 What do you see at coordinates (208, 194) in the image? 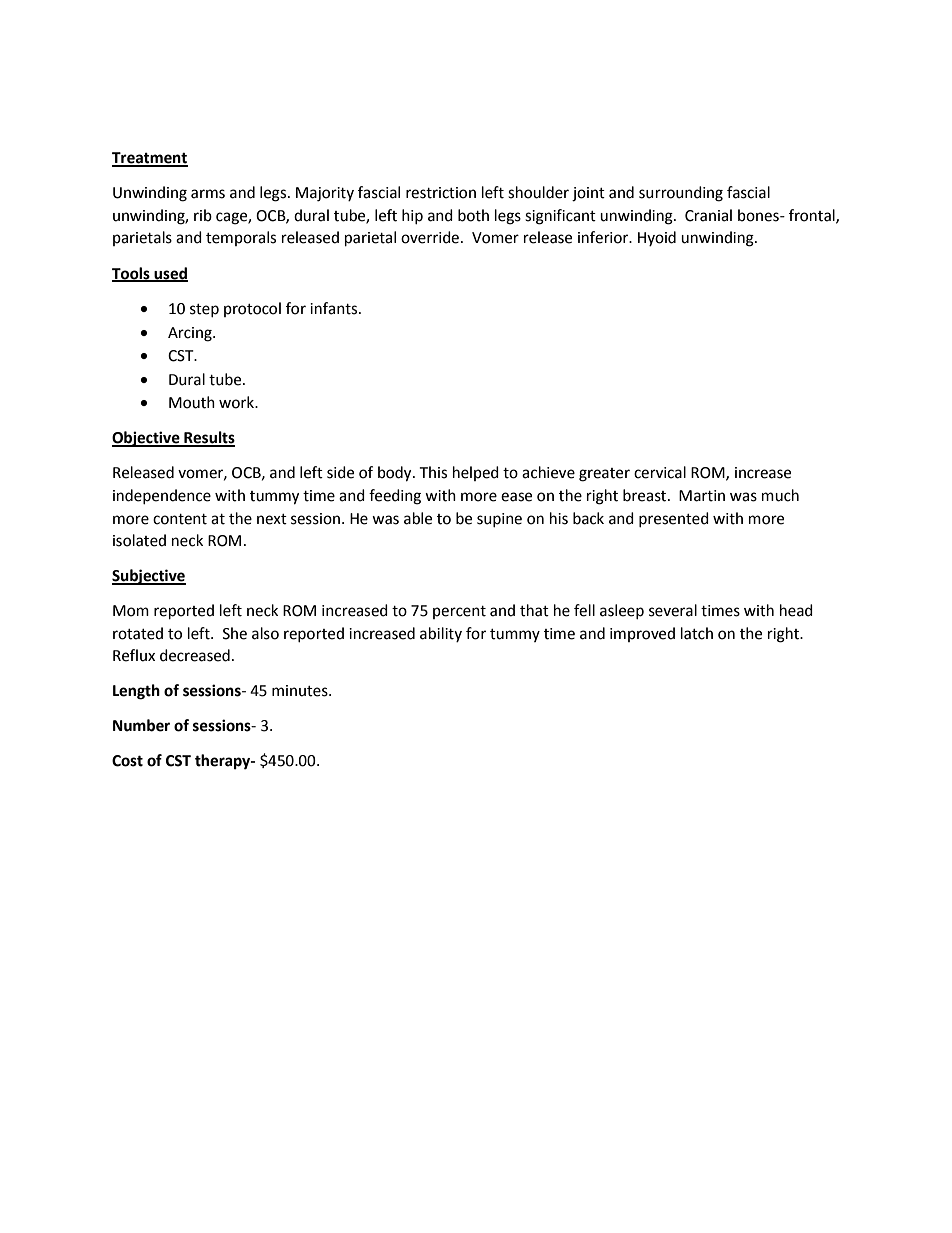
I see `arms` at bounding box center [208, 194].
